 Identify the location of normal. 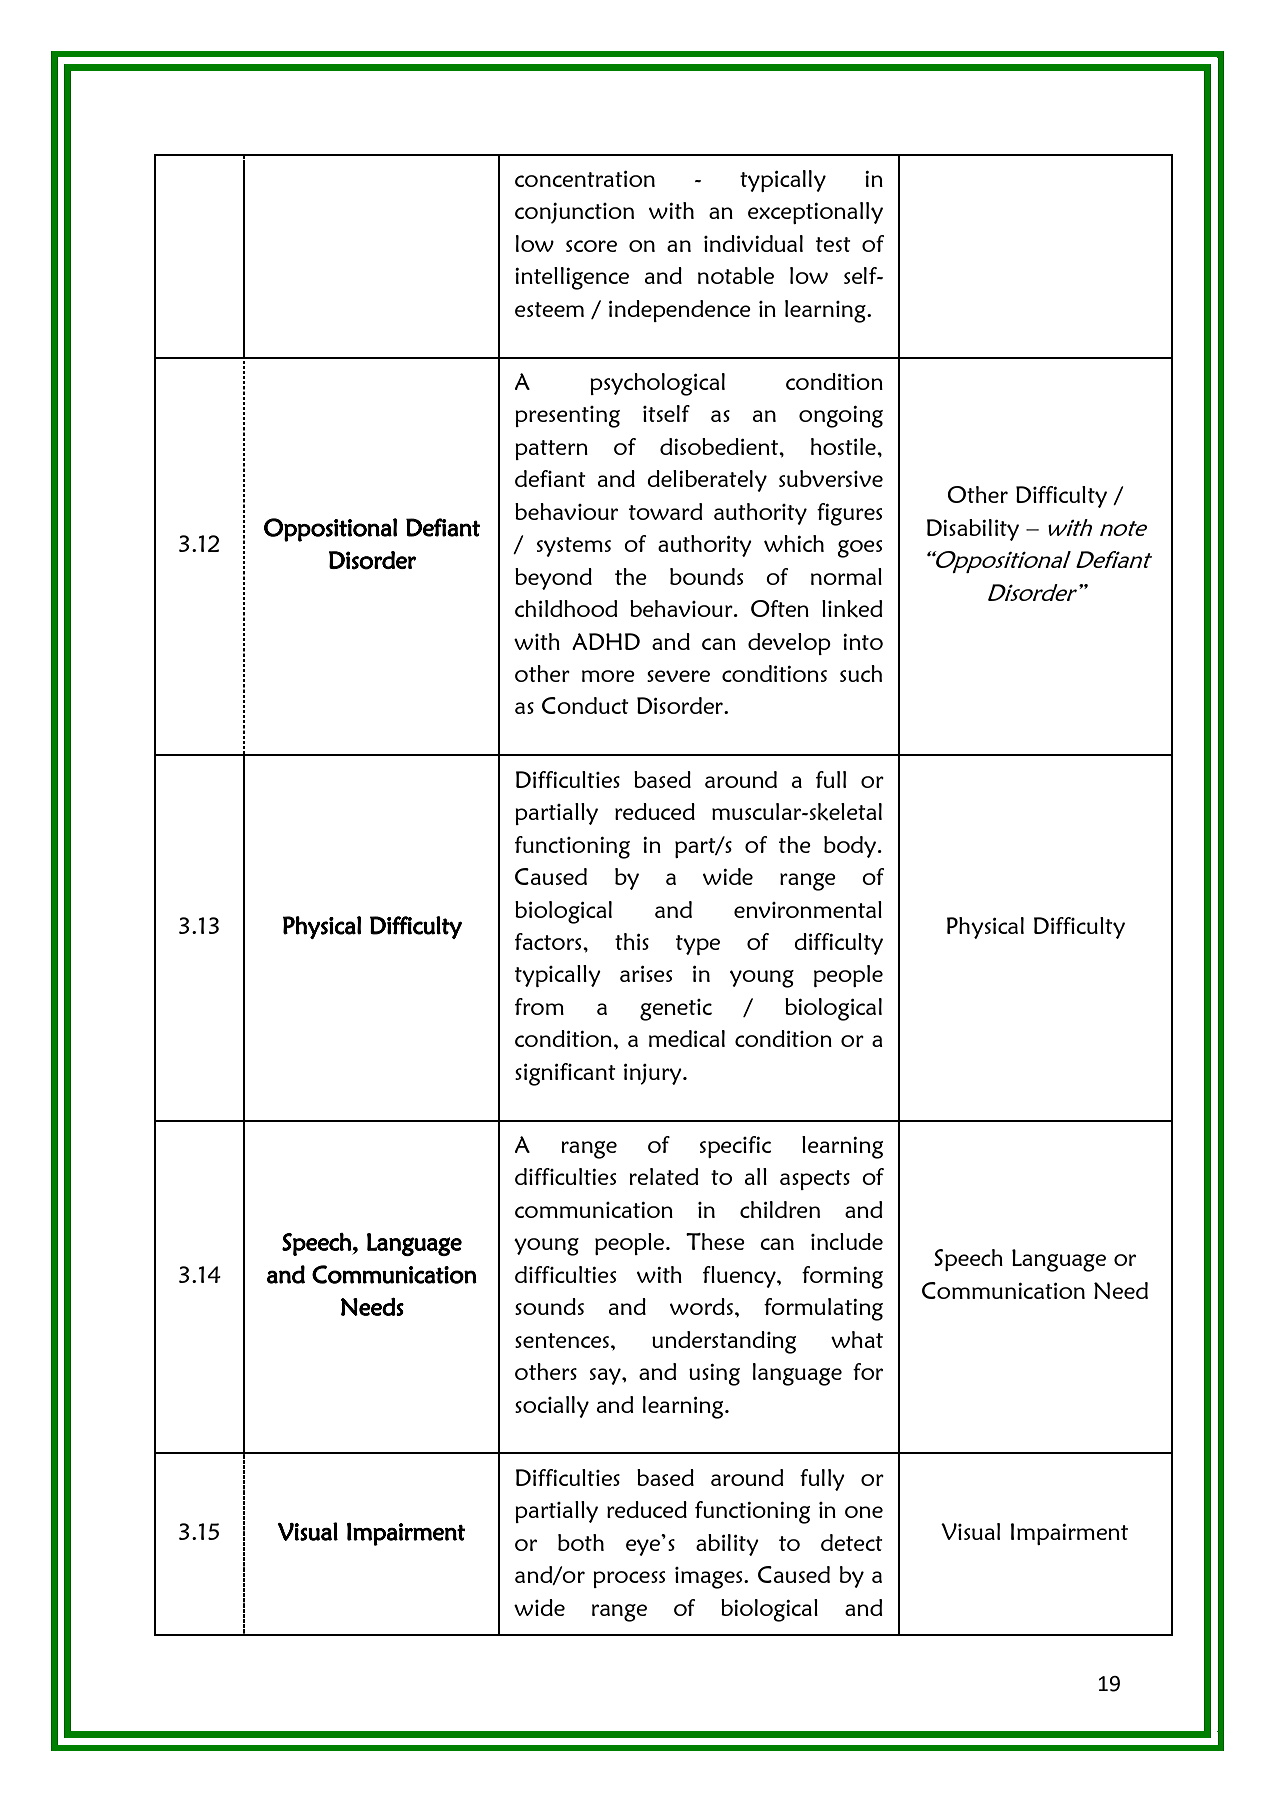
(846, 576).
